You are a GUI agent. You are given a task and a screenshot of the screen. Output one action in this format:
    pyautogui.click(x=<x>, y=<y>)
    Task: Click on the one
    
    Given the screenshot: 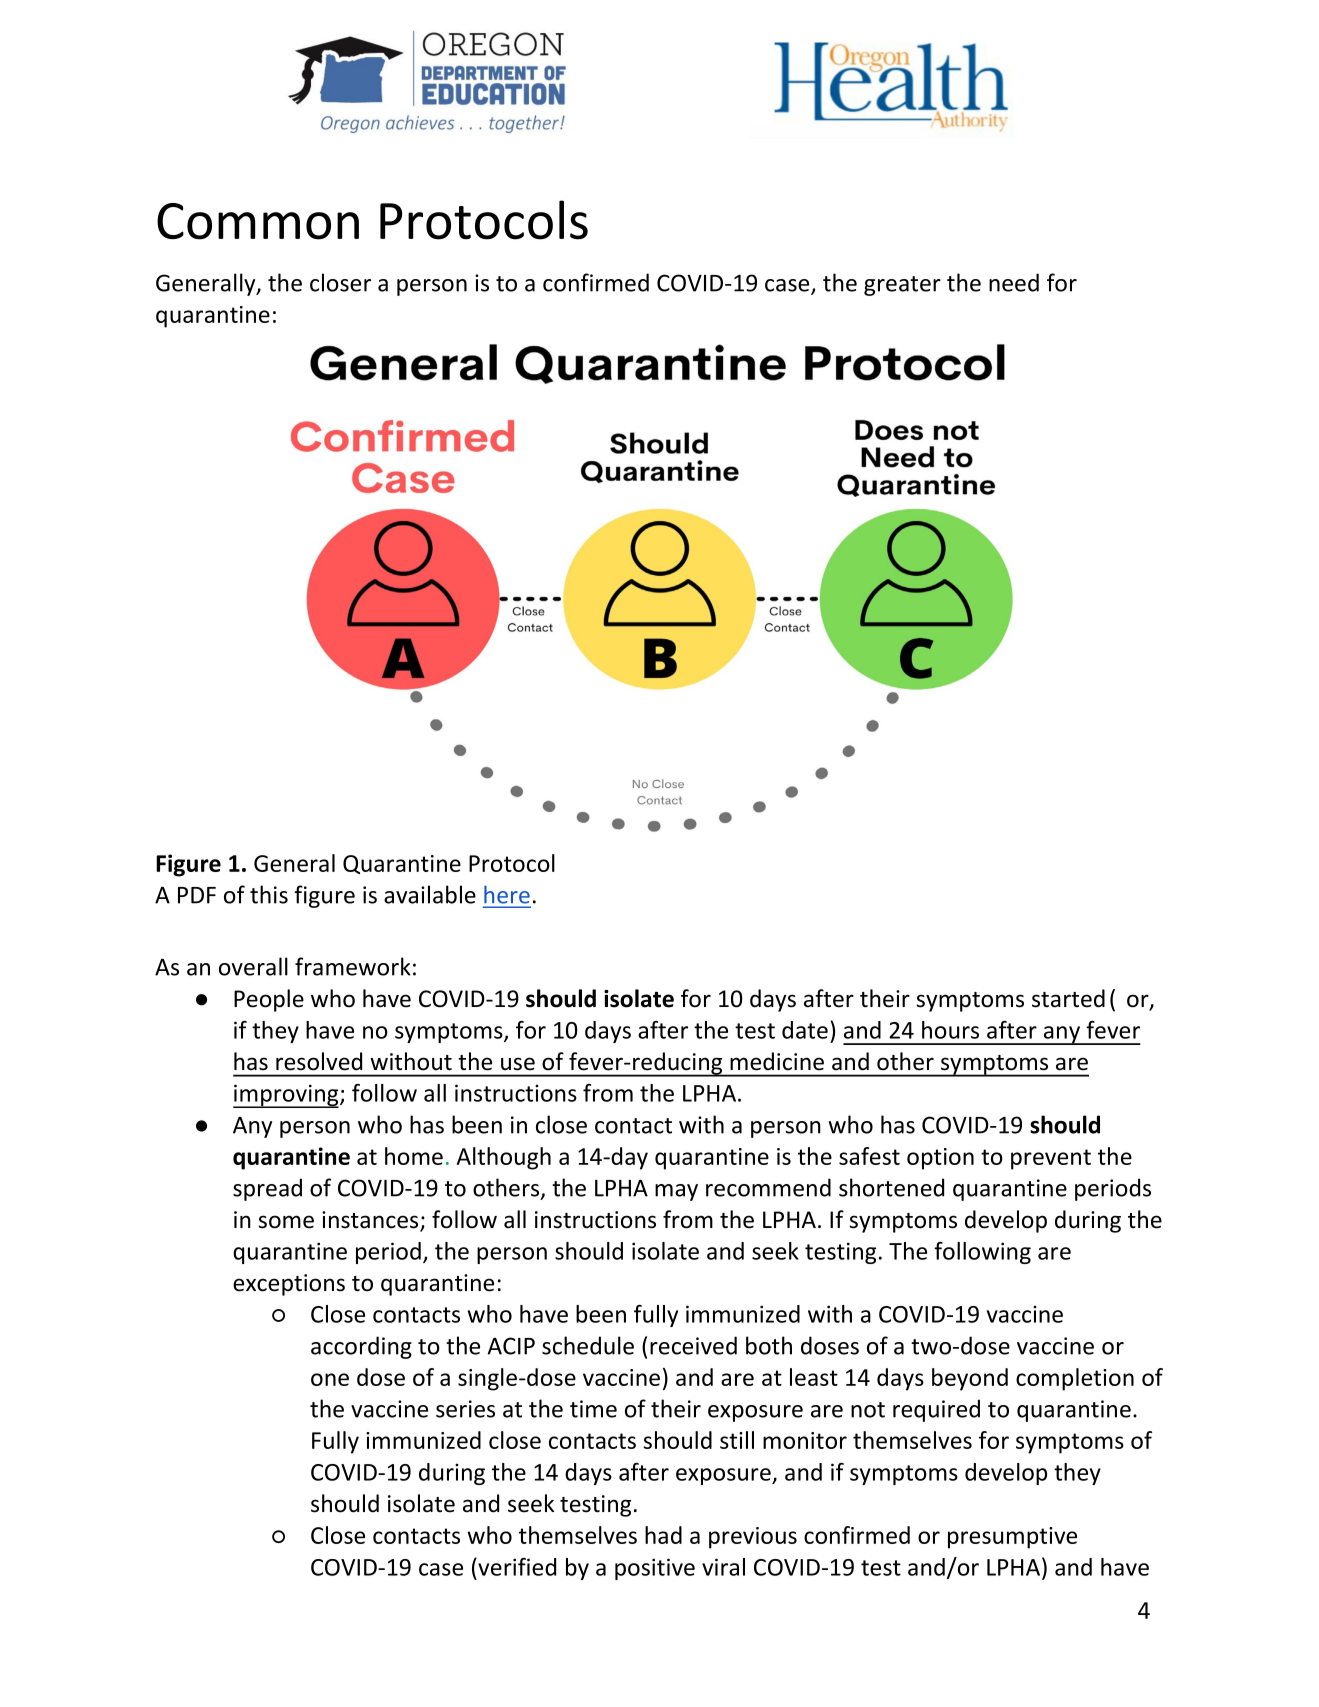 What is the action you would take?
    pyautogui.click(x=330, y=1379)
